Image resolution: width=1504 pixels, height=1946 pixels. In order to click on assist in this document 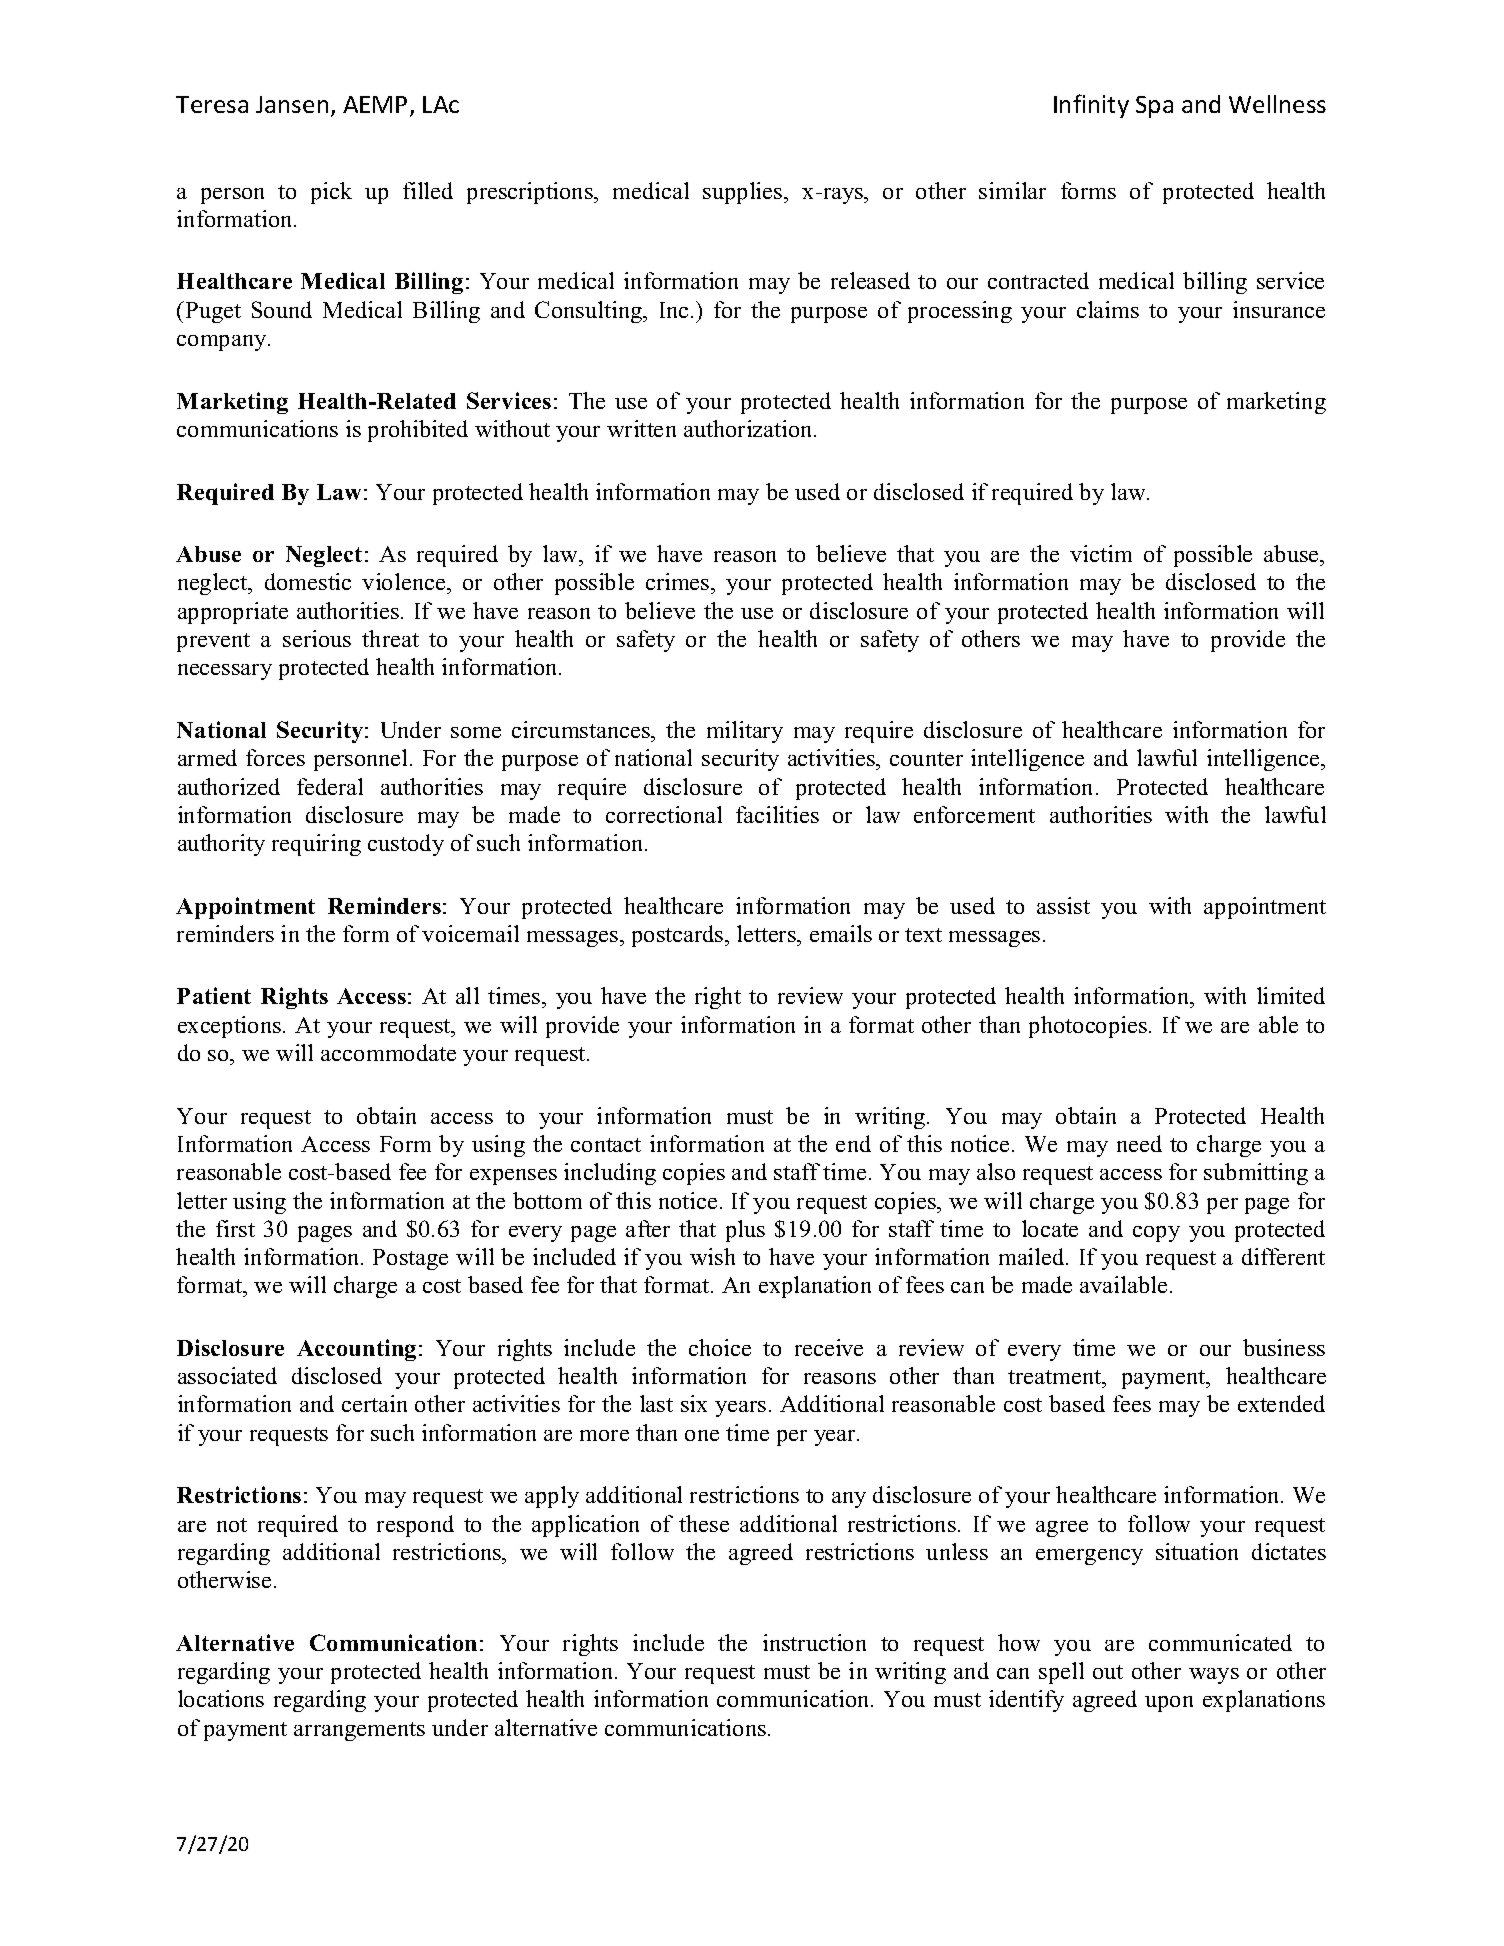, I will do `click(1063, 905)`.
